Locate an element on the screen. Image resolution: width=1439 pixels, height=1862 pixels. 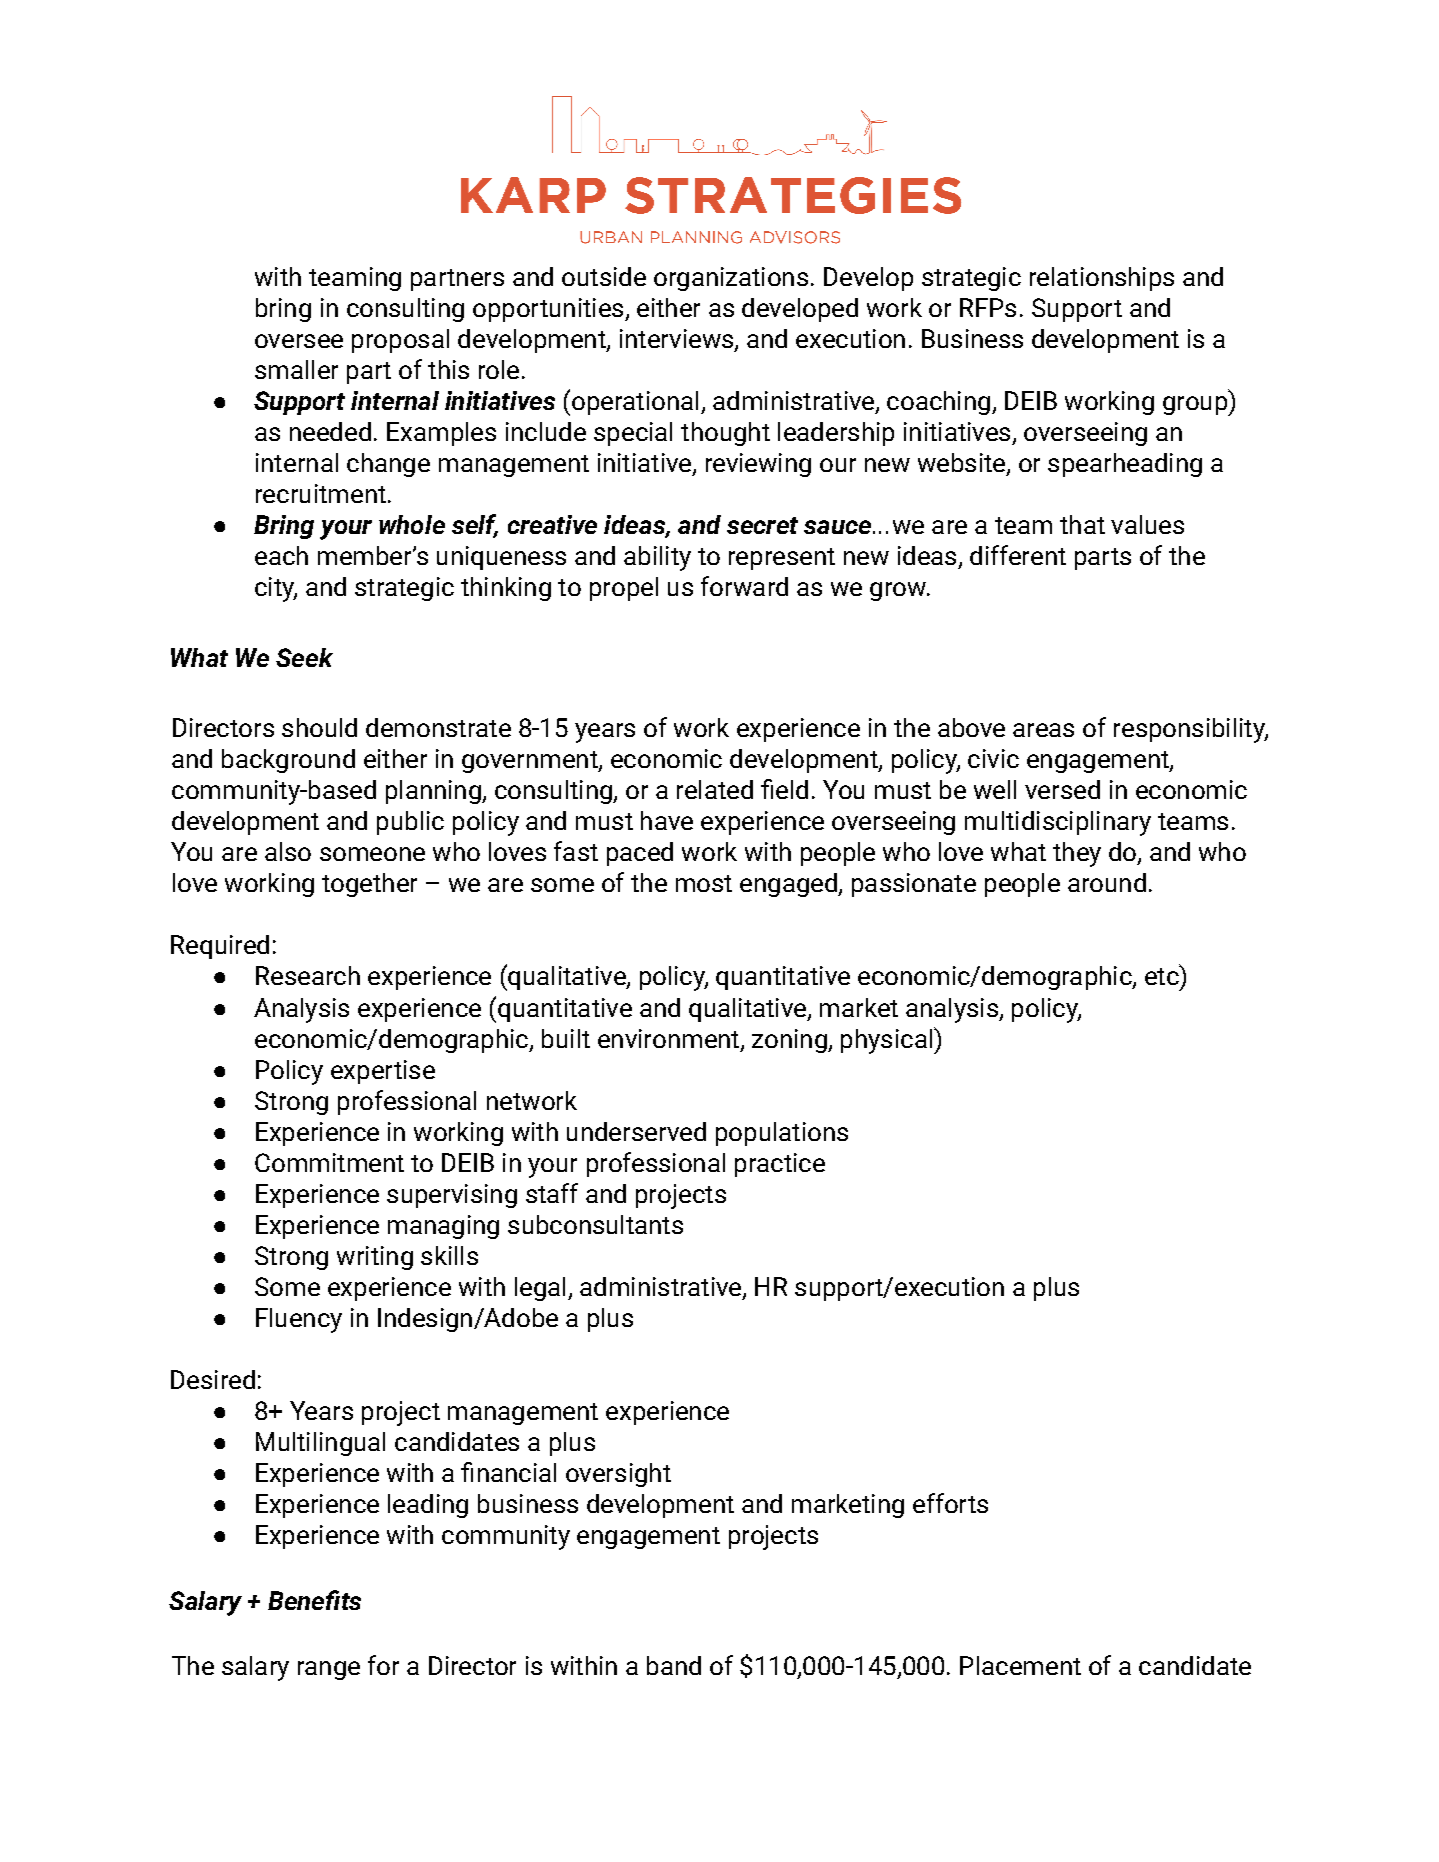
Benefits is located at coordinates (314, 1600).
